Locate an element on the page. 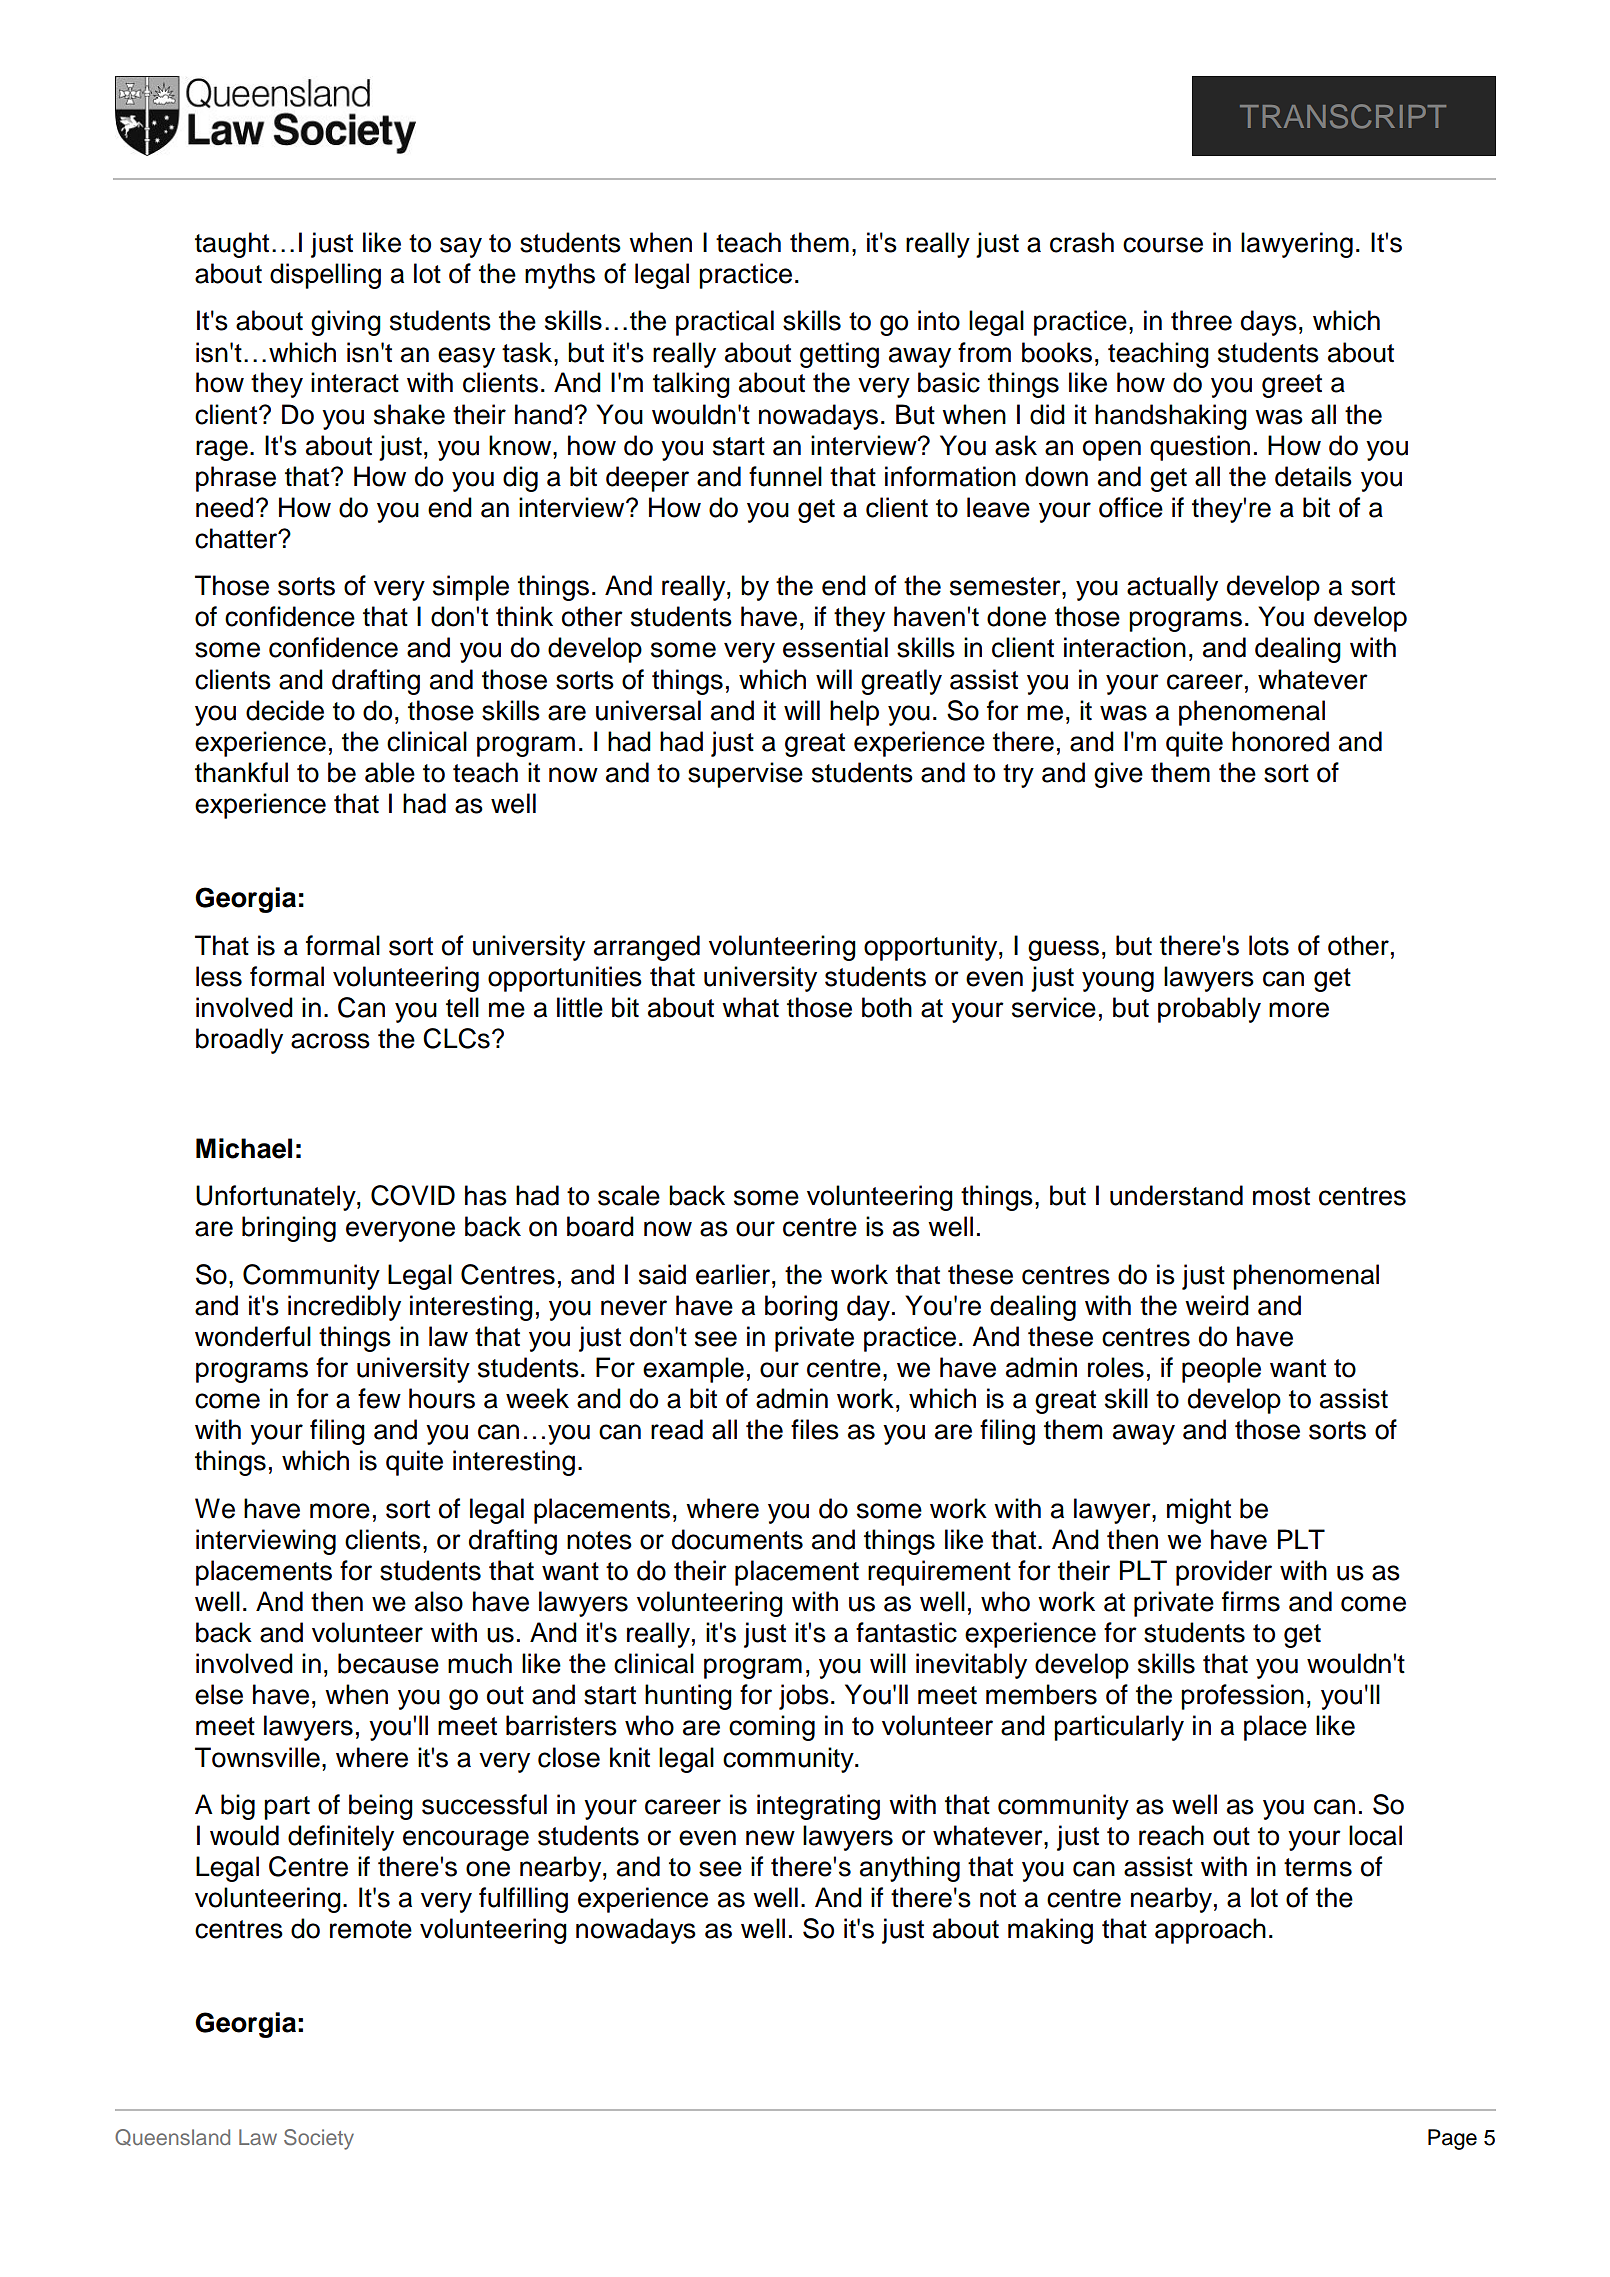 This image has height=2277, width=1610. Society is located at coordinates (319, 2139).
